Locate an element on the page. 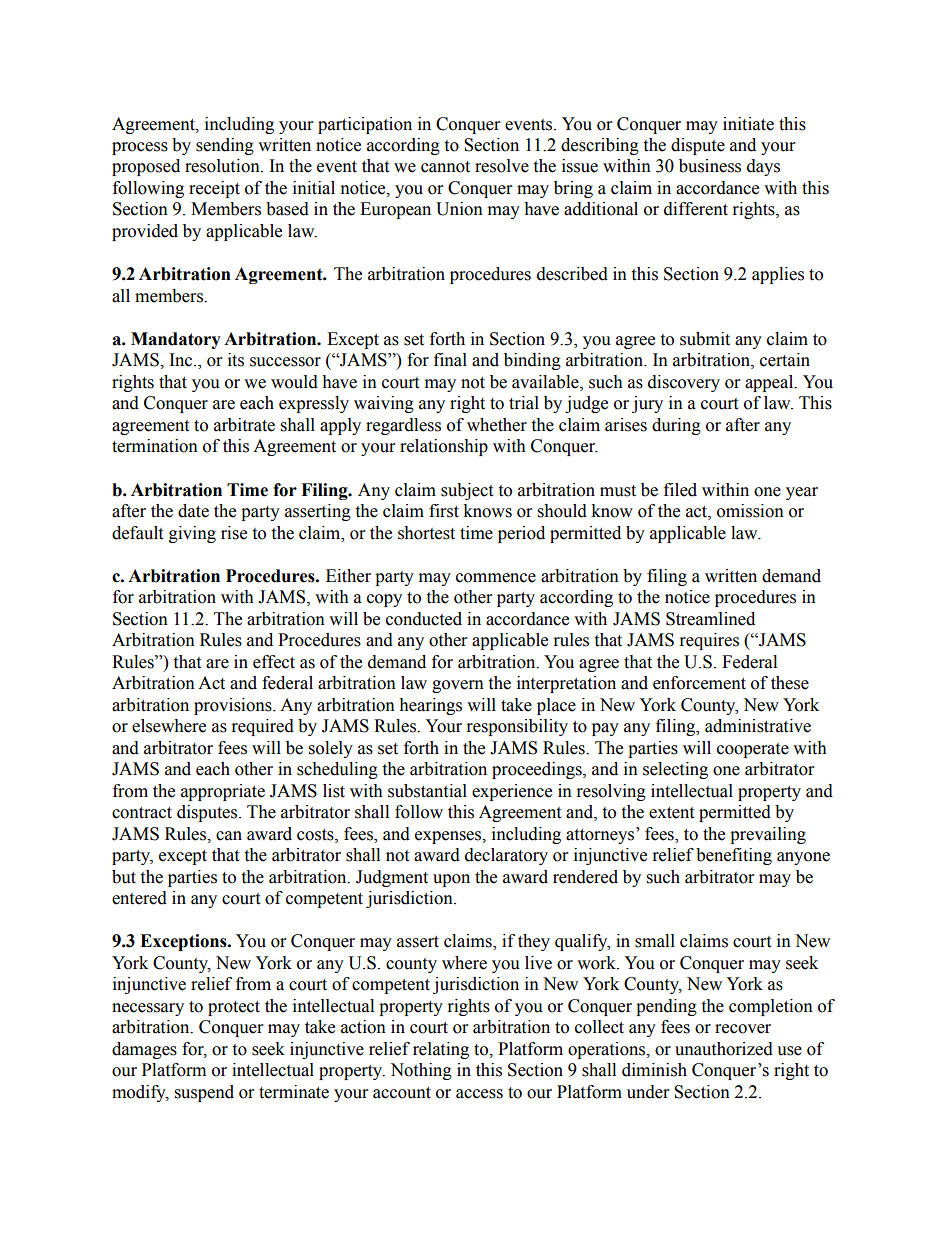  appropriate is located at coordinates (223, 792).
